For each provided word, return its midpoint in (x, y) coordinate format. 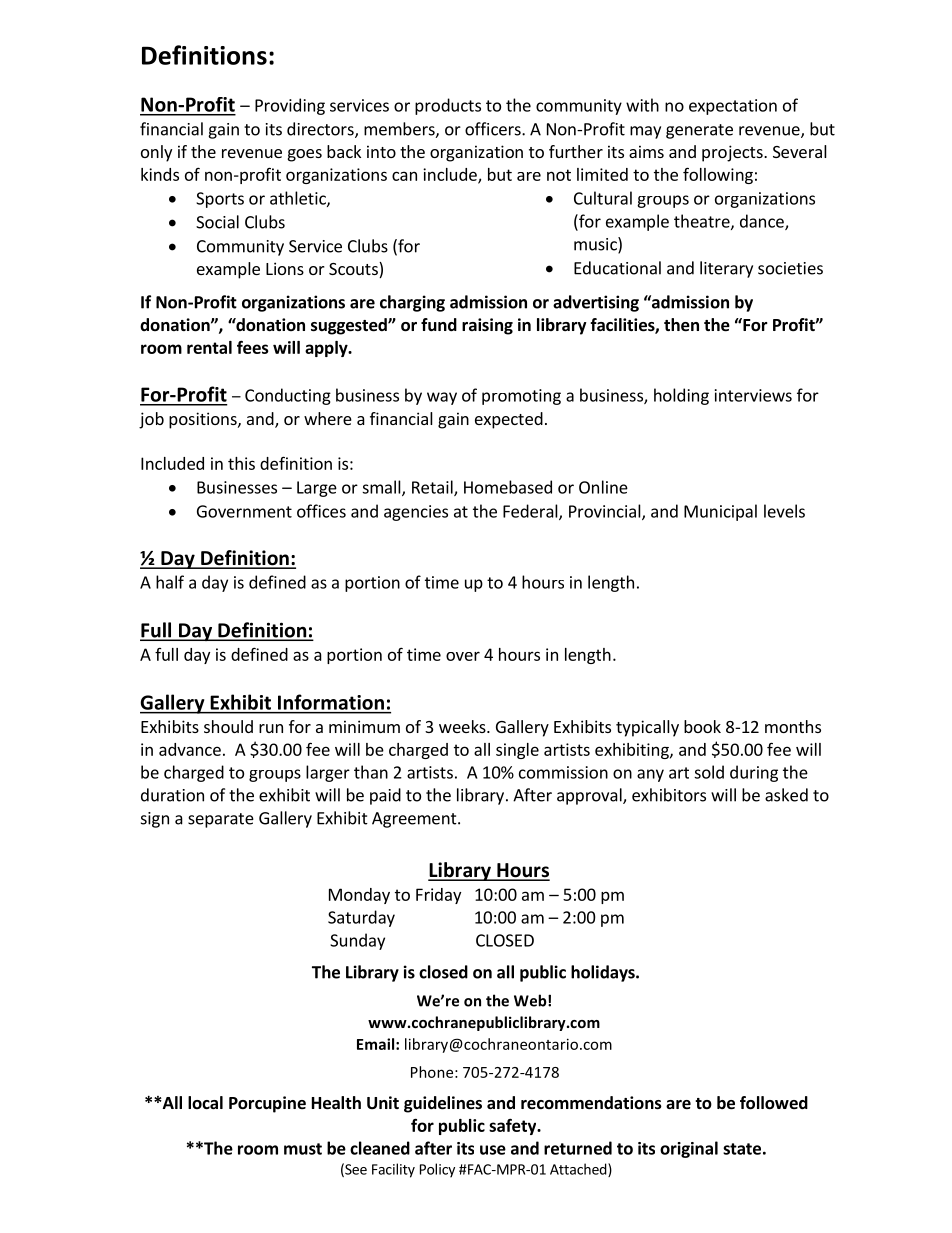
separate (221, 820)
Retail (433, 488)
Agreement (415, 820)
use (493, 1150)
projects (733, 153)
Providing (290, 106)
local (205, 1102)
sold (709, 772)
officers (494, 129)
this (241, 463)
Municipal (720, 512)
